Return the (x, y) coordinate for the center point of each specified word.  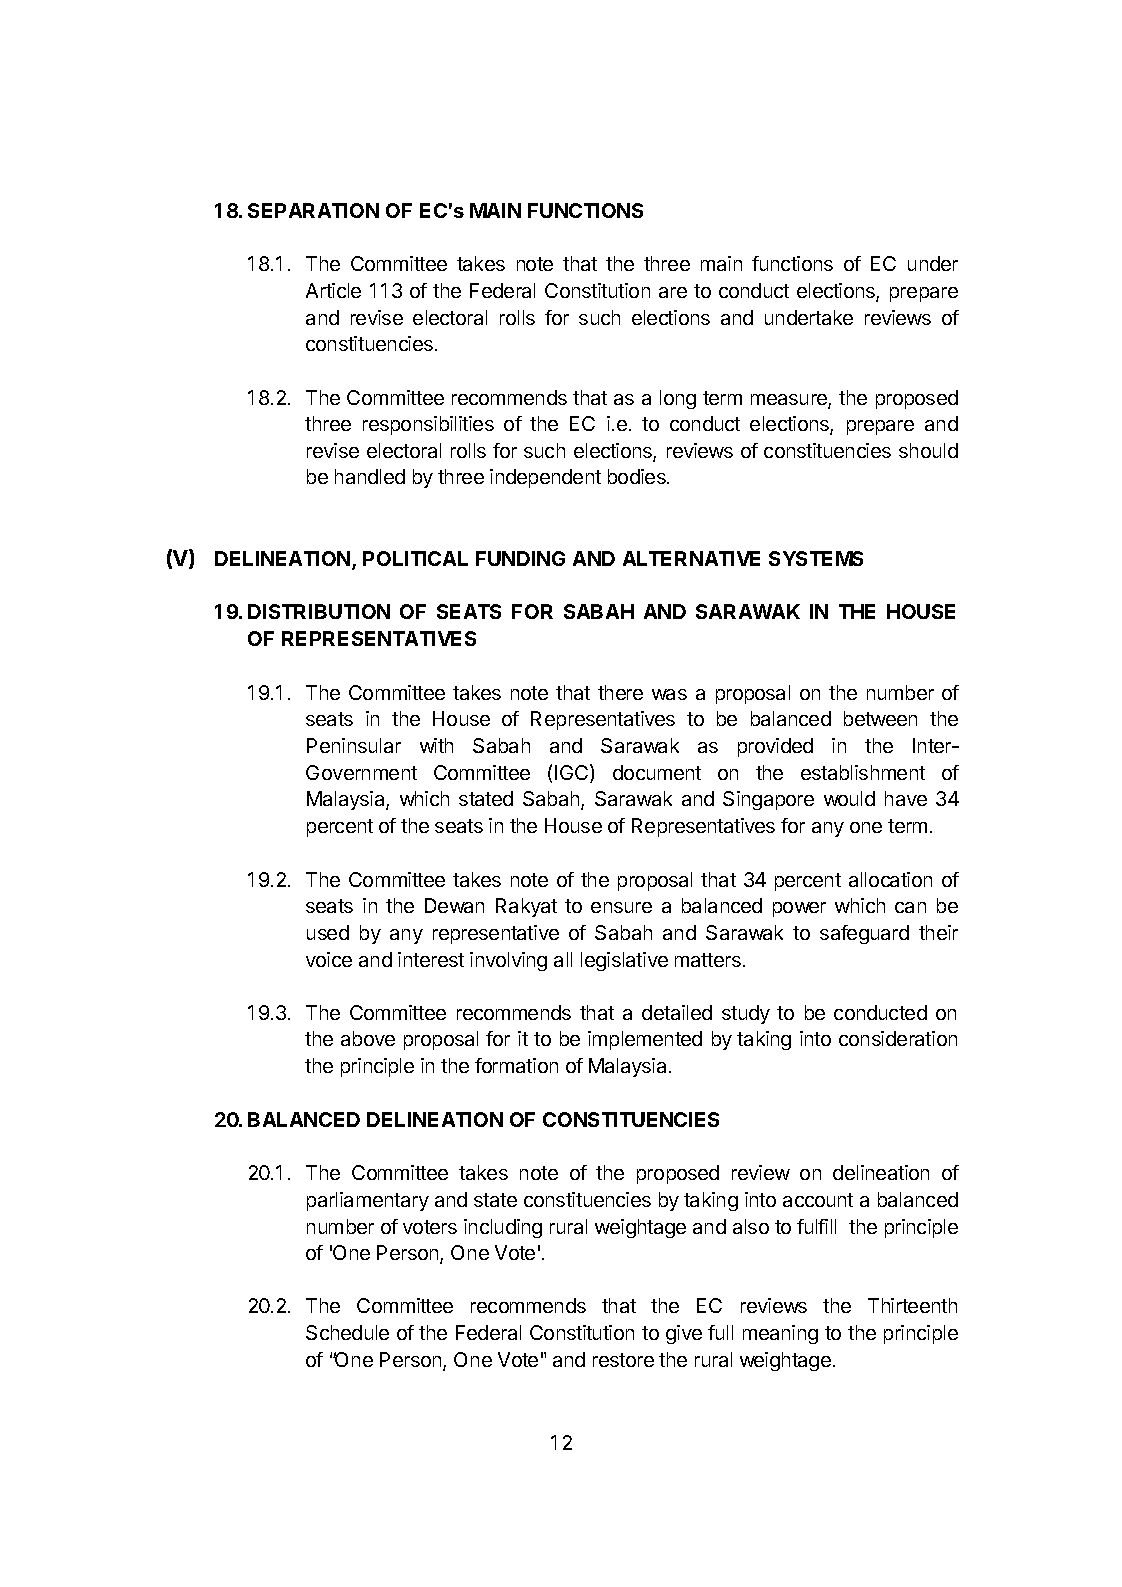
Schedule (347, 1332)
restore (623, 1360)
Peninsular (354, 745)
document (657, 772)
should (928, 450)
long (678, 399)
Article (333, 290)
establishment (863, 772)
